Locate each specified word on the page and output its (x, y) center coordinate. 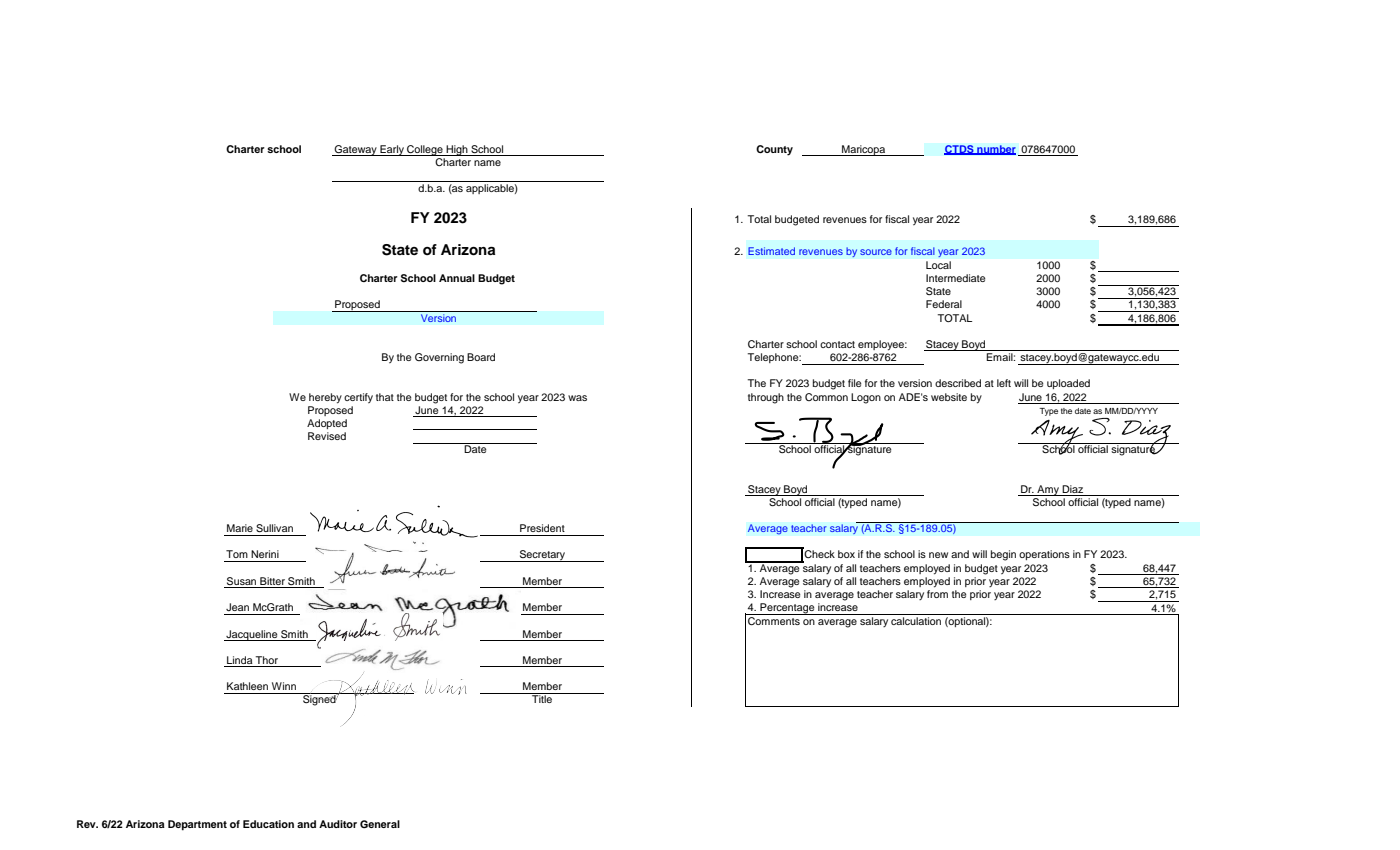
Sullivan (274, 528)
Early (392, 150)
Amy (1048, 490)
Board (481, 357)
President (542, 528)
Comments (774, 619)
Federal (944, 304)
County (774, 150)
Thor (267, 661)
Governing (439, 358)
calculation (916, 621)
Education (268, 824)
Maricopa (864, 150)
